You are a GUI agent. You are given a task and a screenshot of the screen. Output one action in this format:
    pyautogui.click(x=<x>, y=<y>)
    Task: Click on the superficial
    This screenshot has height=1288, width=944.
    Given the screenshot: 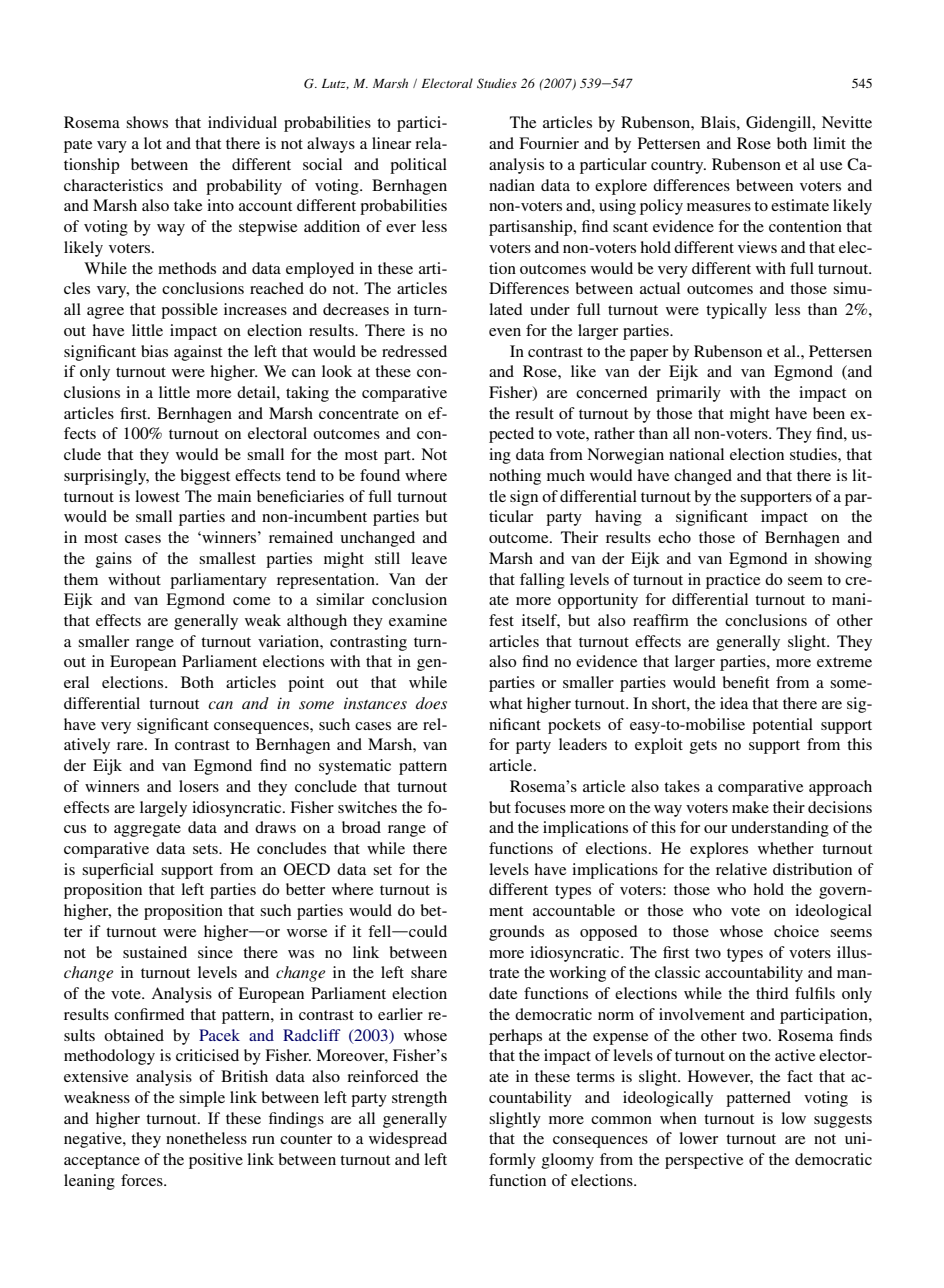 What is the action you would take?
    pyautogui.click(x=118, y=871)
